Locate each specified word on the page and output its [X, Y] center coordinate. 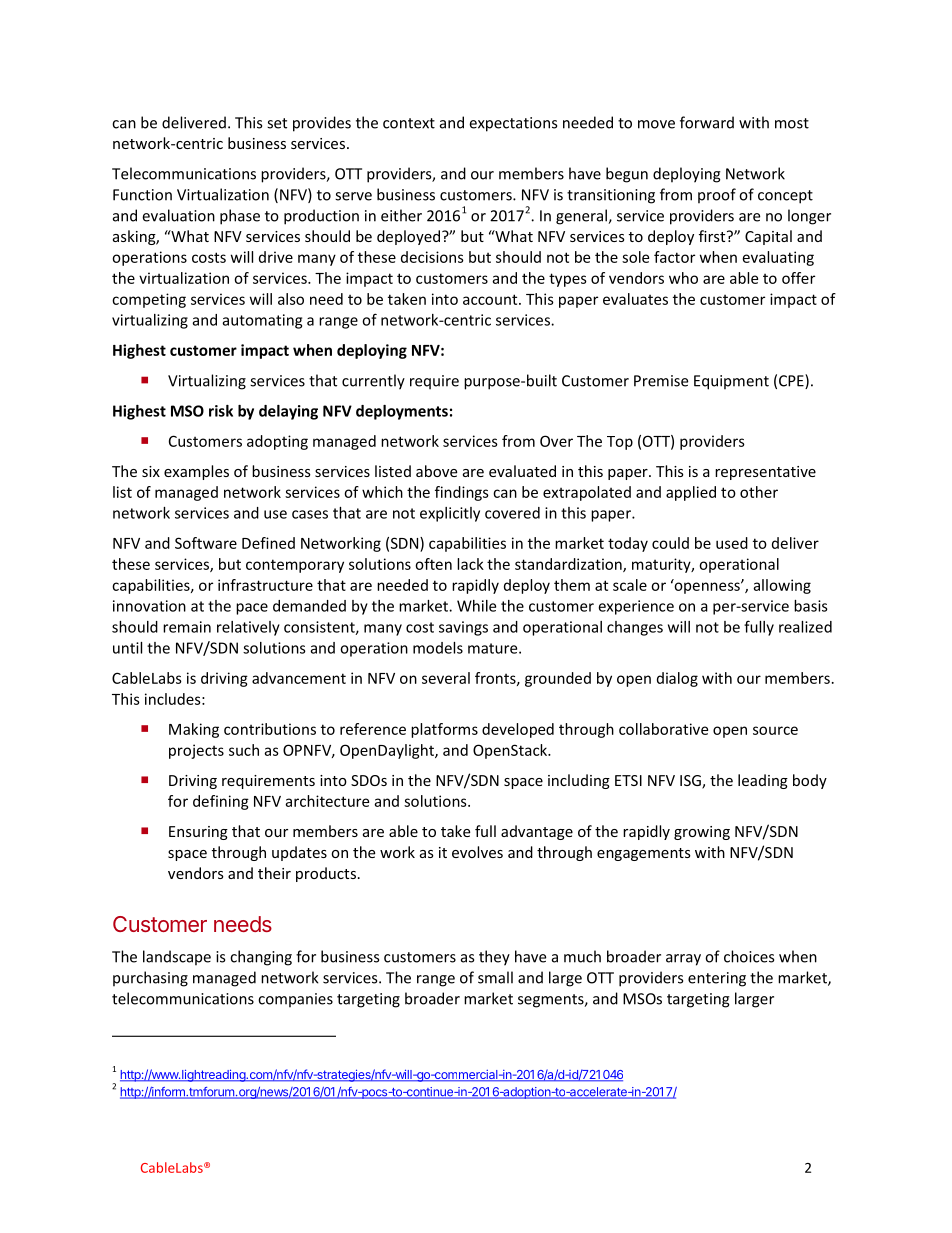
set [277, 123]
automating [262, 321]
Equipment [731, 382]
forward [707, 122]
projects [196, 751]
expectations [513, 124]
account [491, 299]
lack [470, 564]
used [732, 543]
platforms [444, 730]
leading [763, 781]
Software [206, 543]
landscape [177, 958]
